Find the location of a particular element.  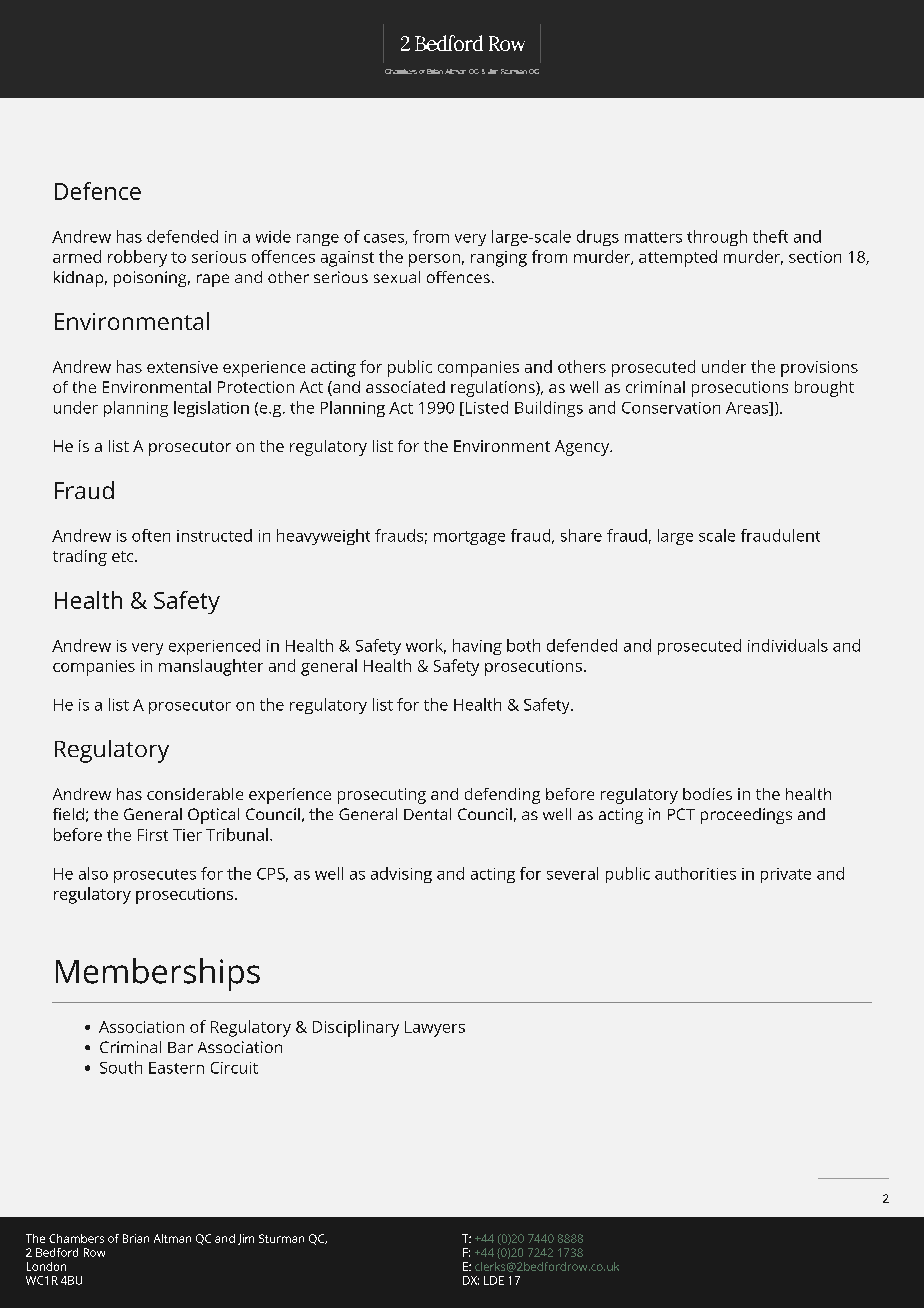

mortgage is located at coordinates (469, 538).
